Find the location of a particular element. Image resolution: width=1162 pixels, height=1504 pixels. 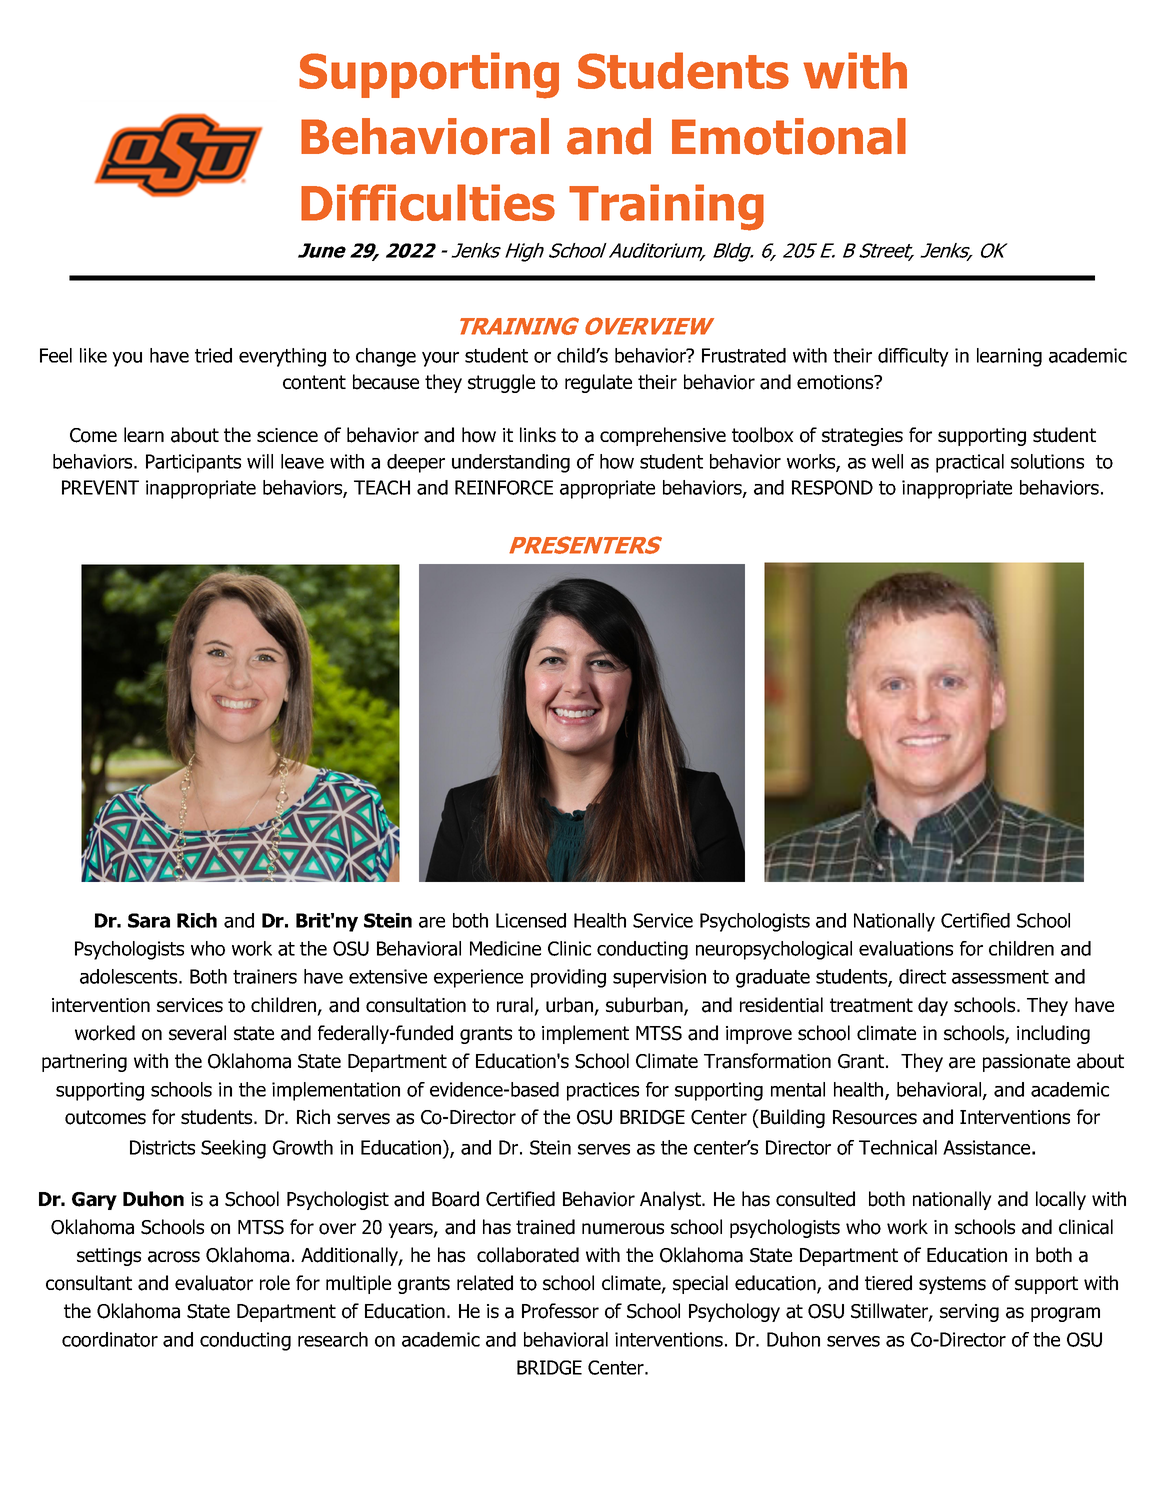

Difficulties is located at coordinates (428, 202).
